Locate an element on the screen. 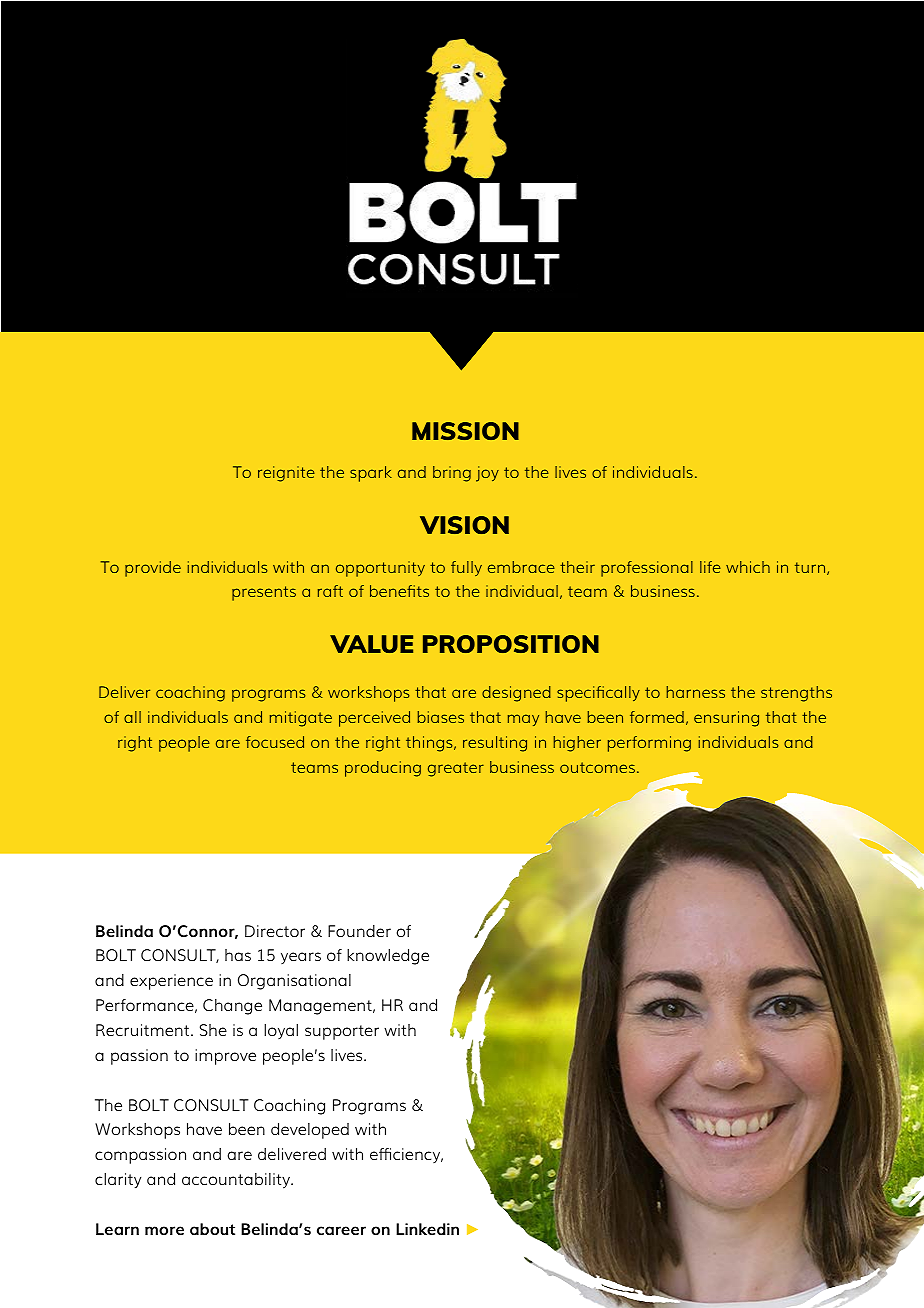 This screenshot has height=1308, width=924. life is located at coordinates (710, 567).
